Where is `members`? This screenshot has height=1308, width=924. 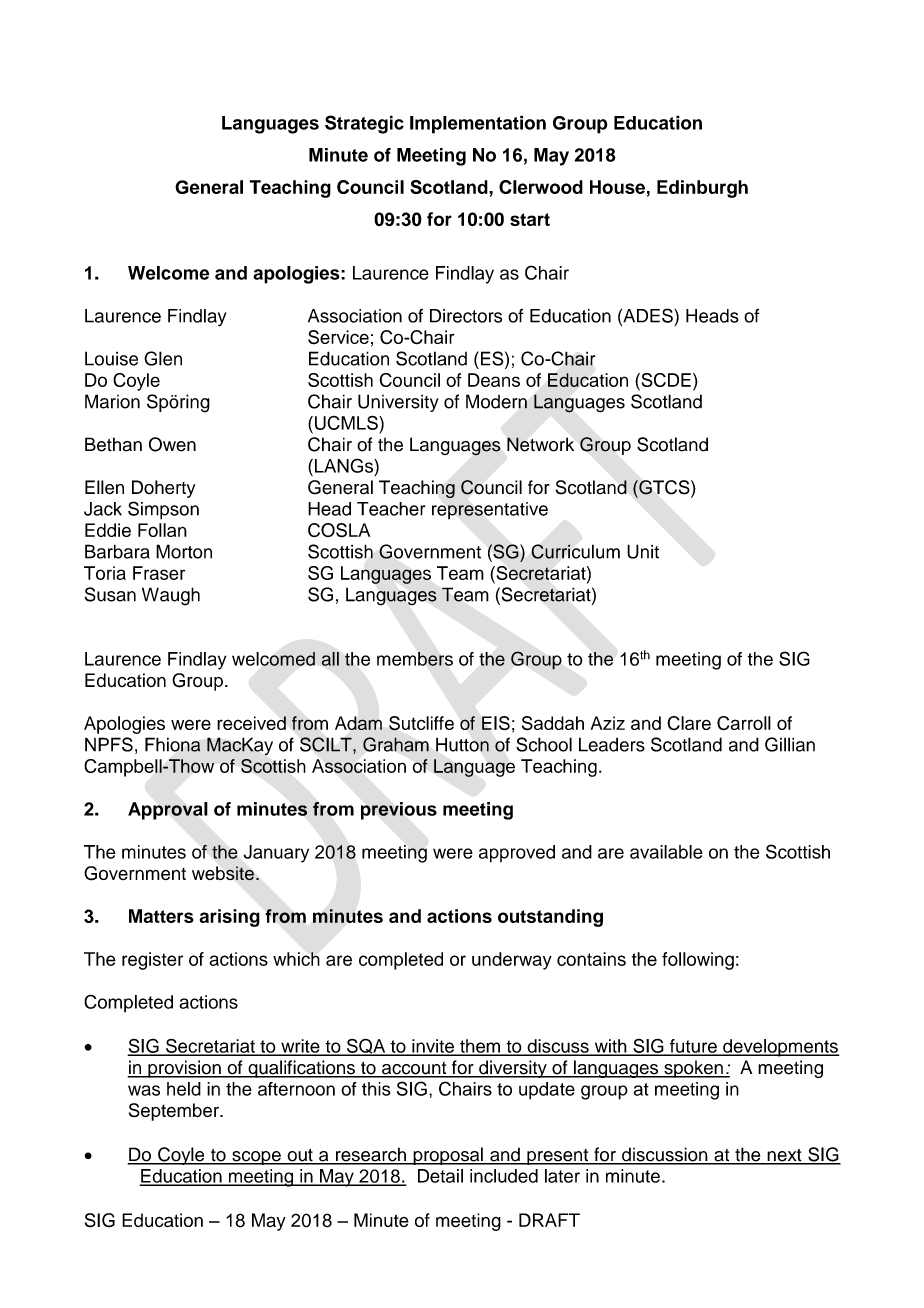 members is located at coordinates (415, 659).
